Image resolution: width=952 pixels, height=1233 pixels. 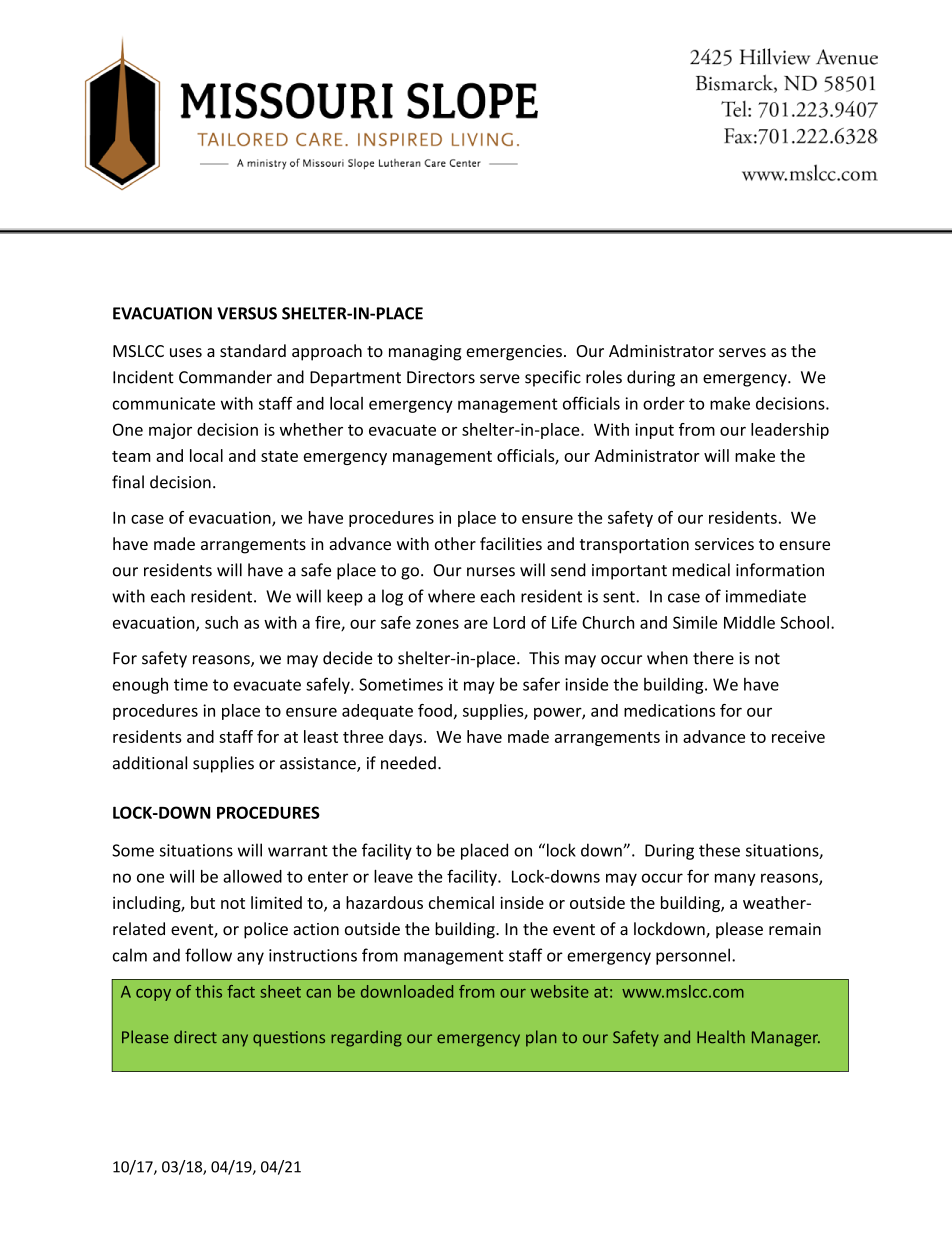 What do you see at coordinates (425, 353) in the image?
I see `managing` at bounding box center [425, 353].
